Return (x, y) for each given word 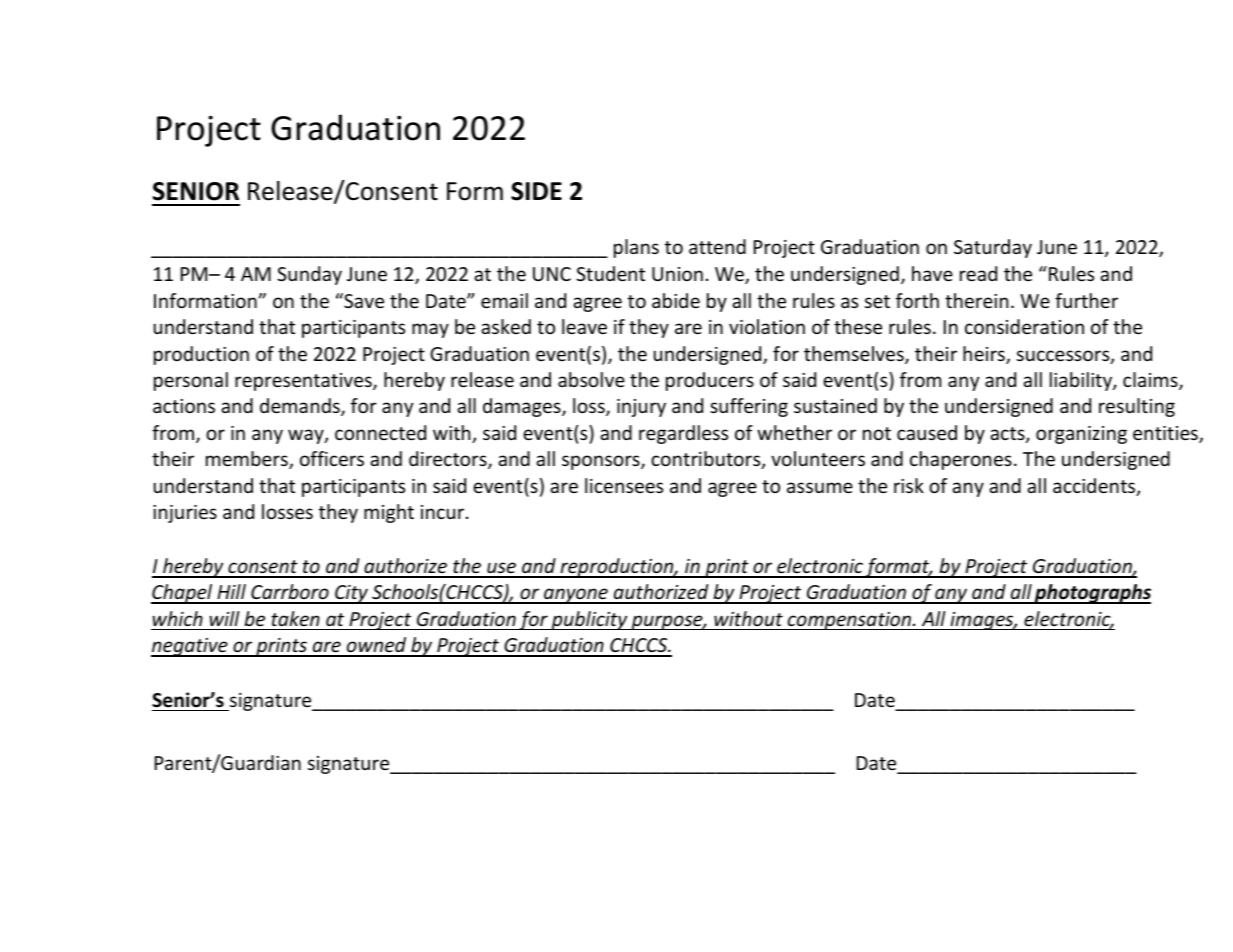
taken (295, 618)
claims (1151, 381)
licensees (624, 485)
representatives (304, 382)
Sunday (309, 275)
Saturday (993, 248)
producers (710, 381)
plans (636, 248)
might (389, 513)
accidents (1095, 487)
